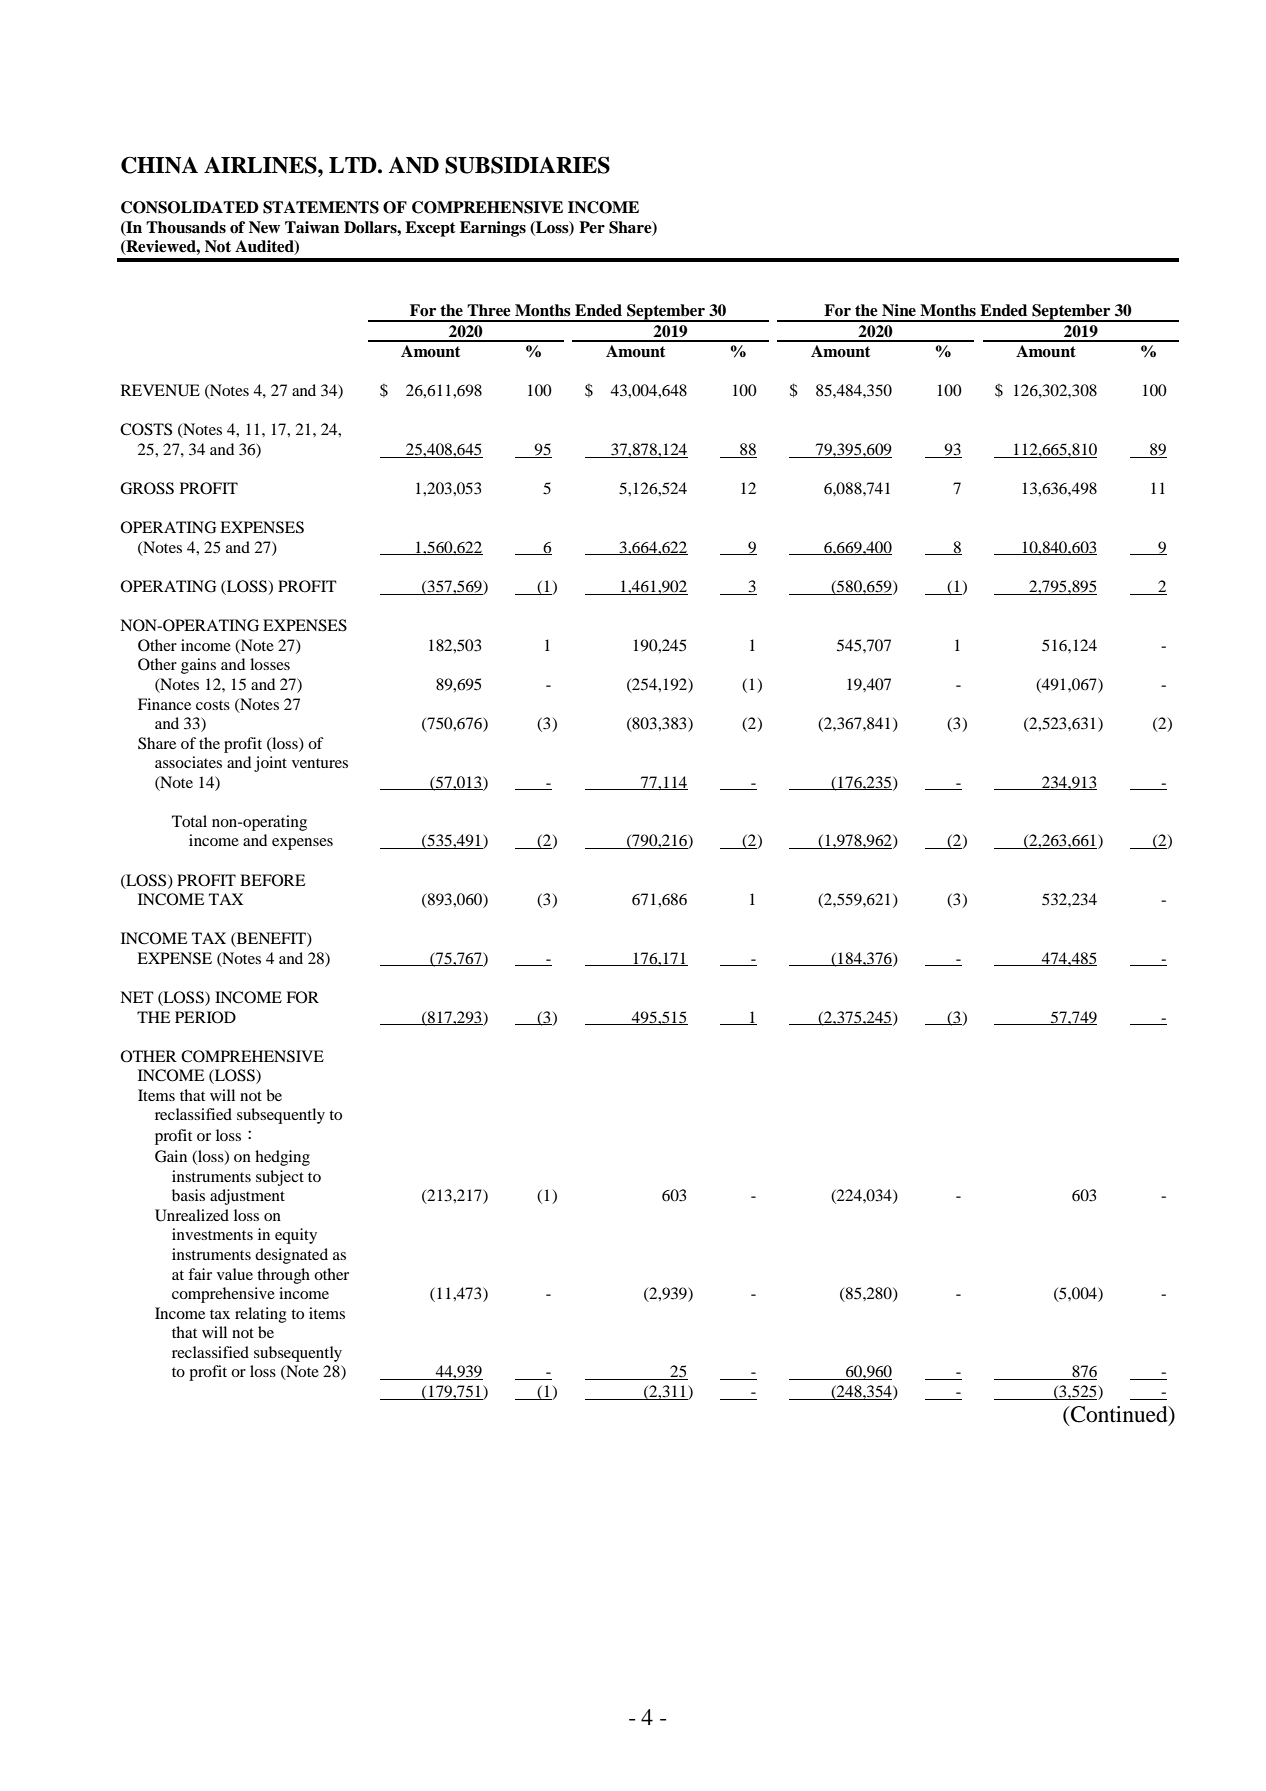 This screenshot has width=1266, height=1791. I want to click on SUBSIDIARIES, so click(527, 165).
